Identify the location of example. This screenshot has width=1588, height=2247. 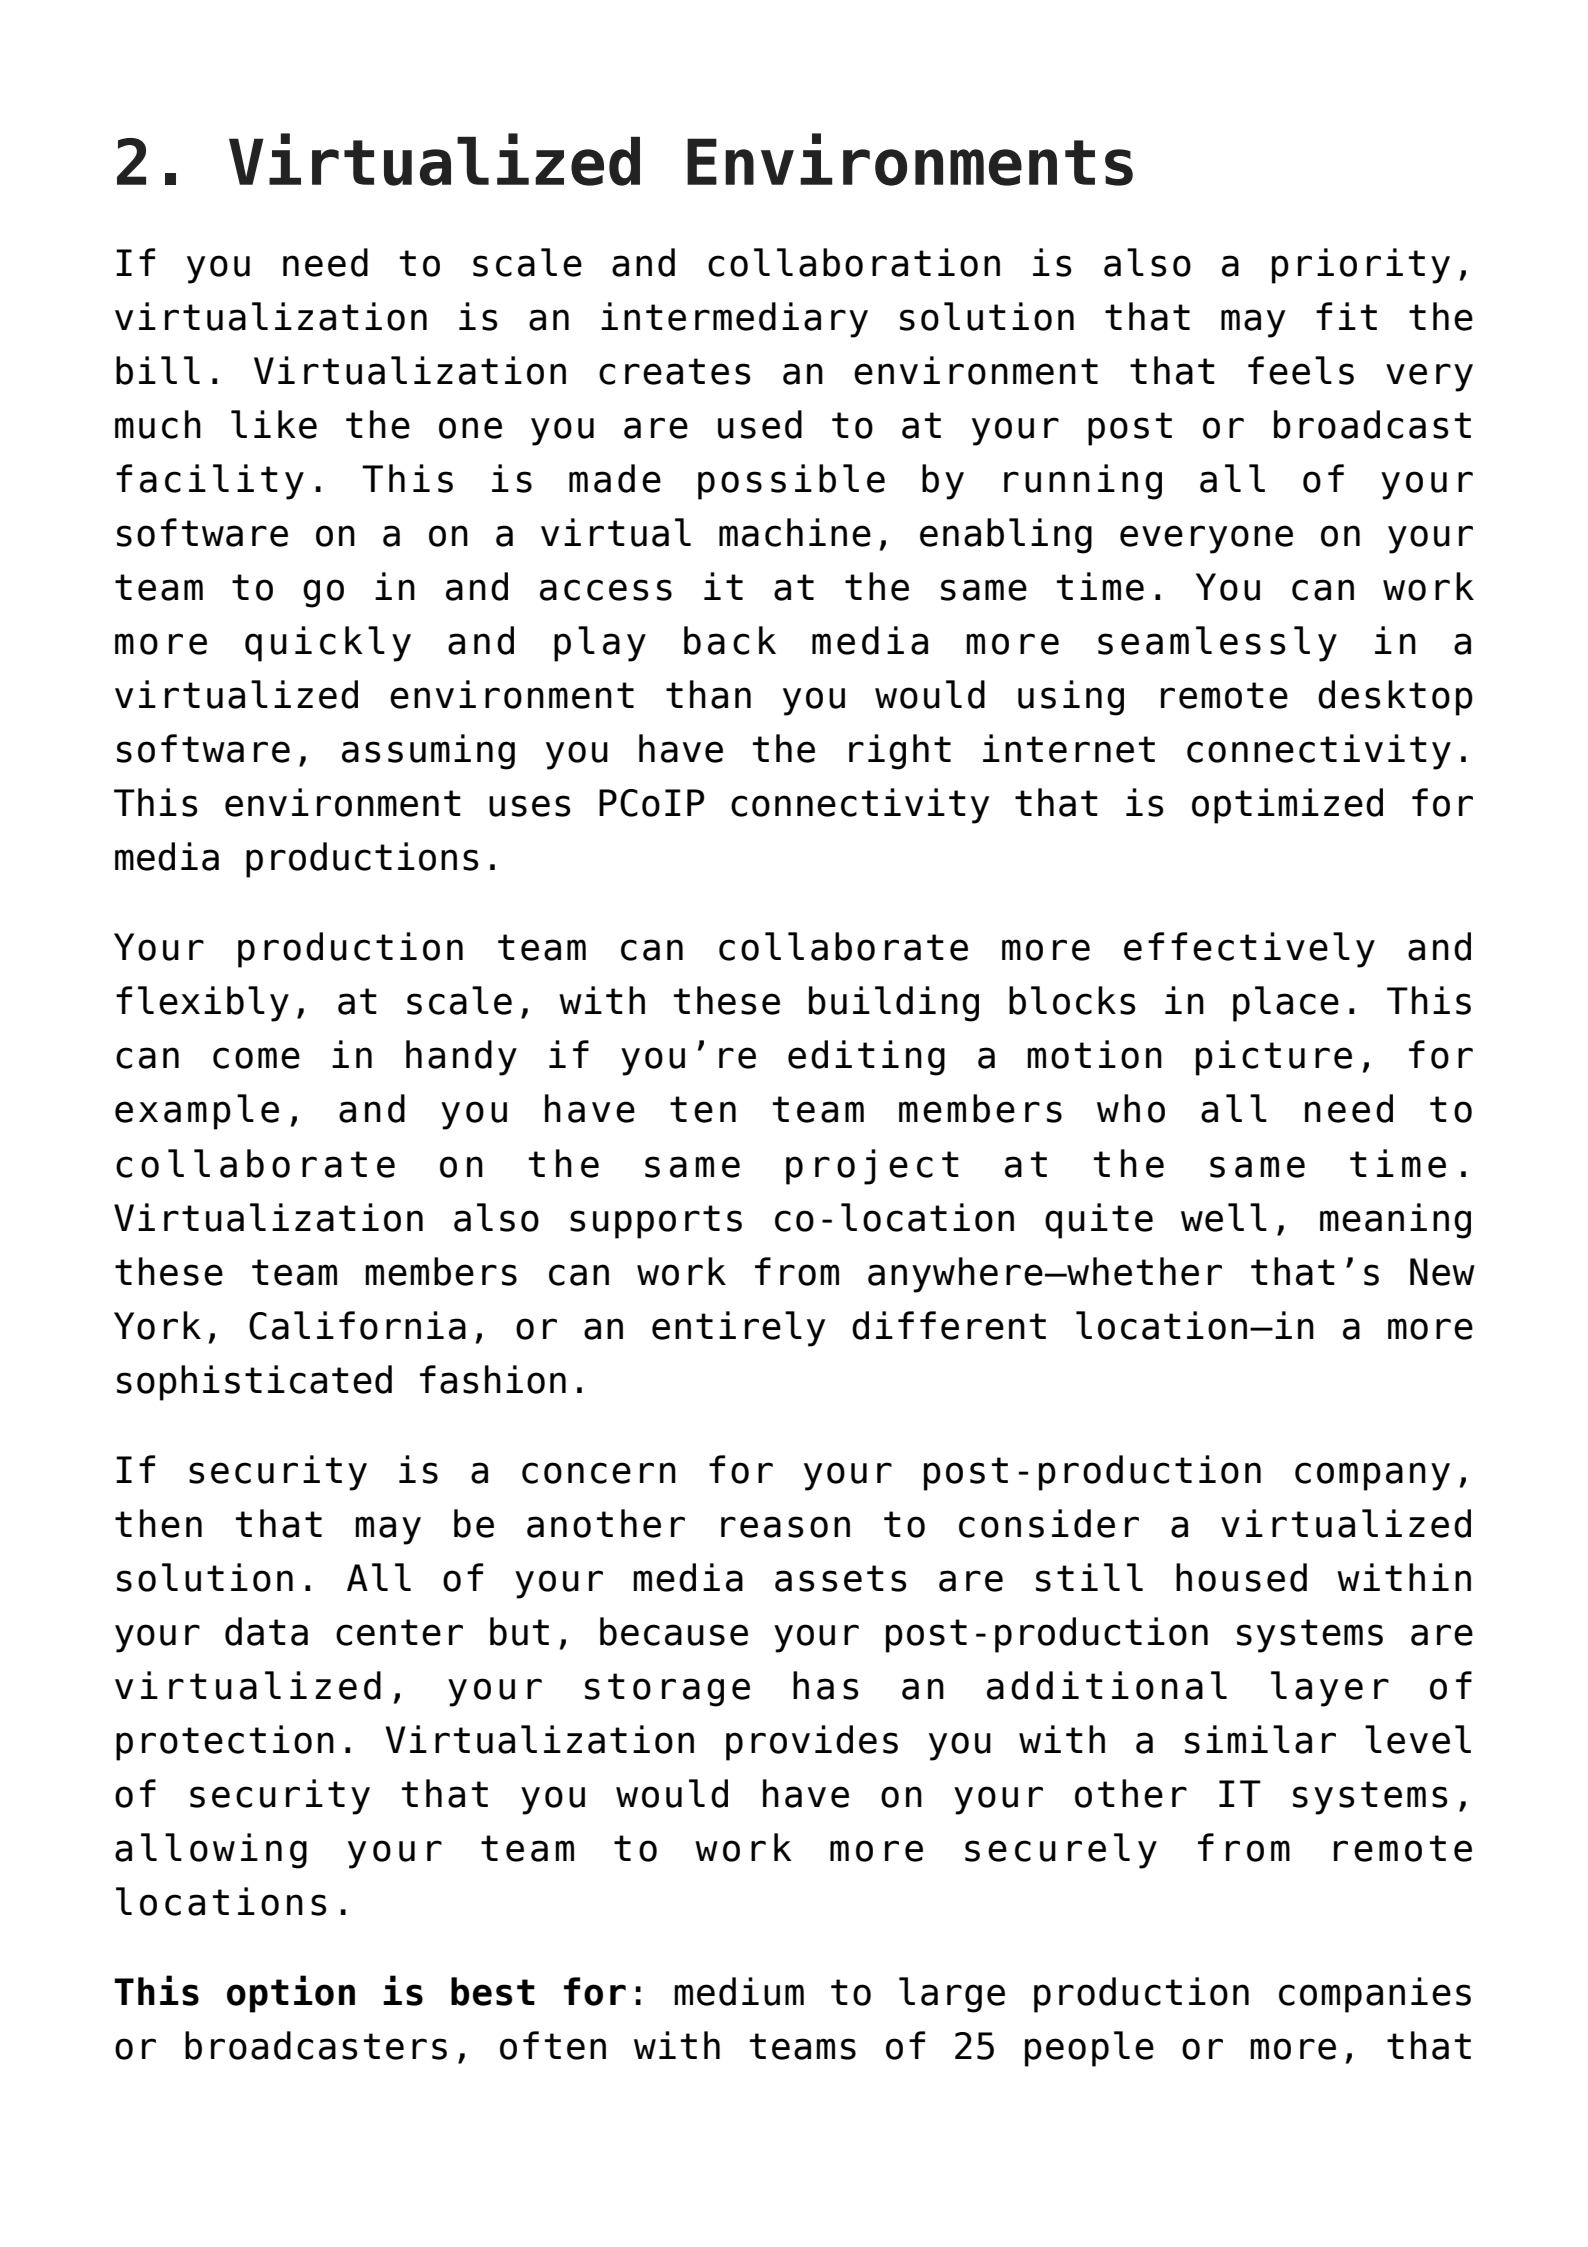
(197, 1112).
